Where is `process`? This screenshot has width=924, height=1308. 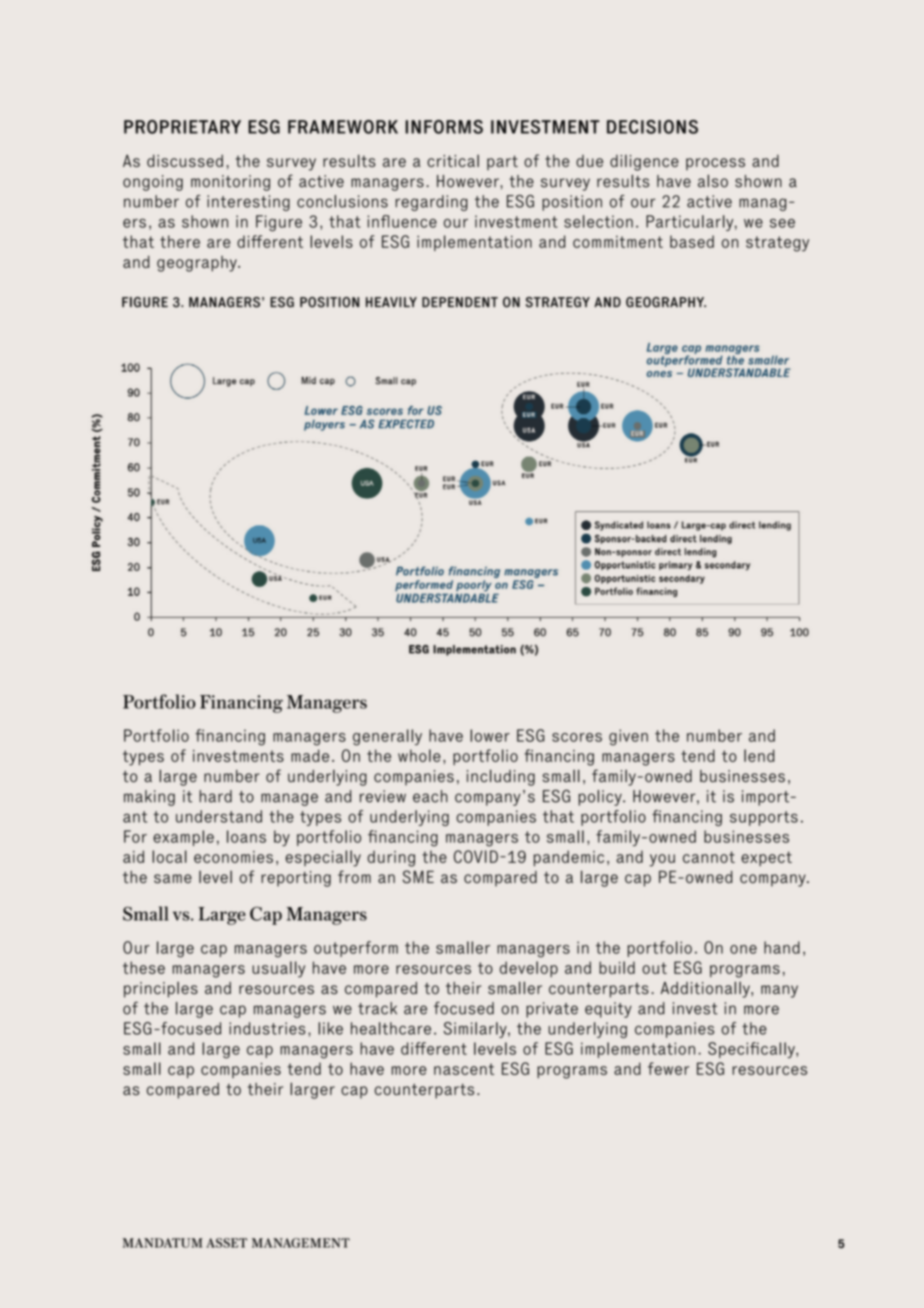 process is located at coordinates (715, 164).
